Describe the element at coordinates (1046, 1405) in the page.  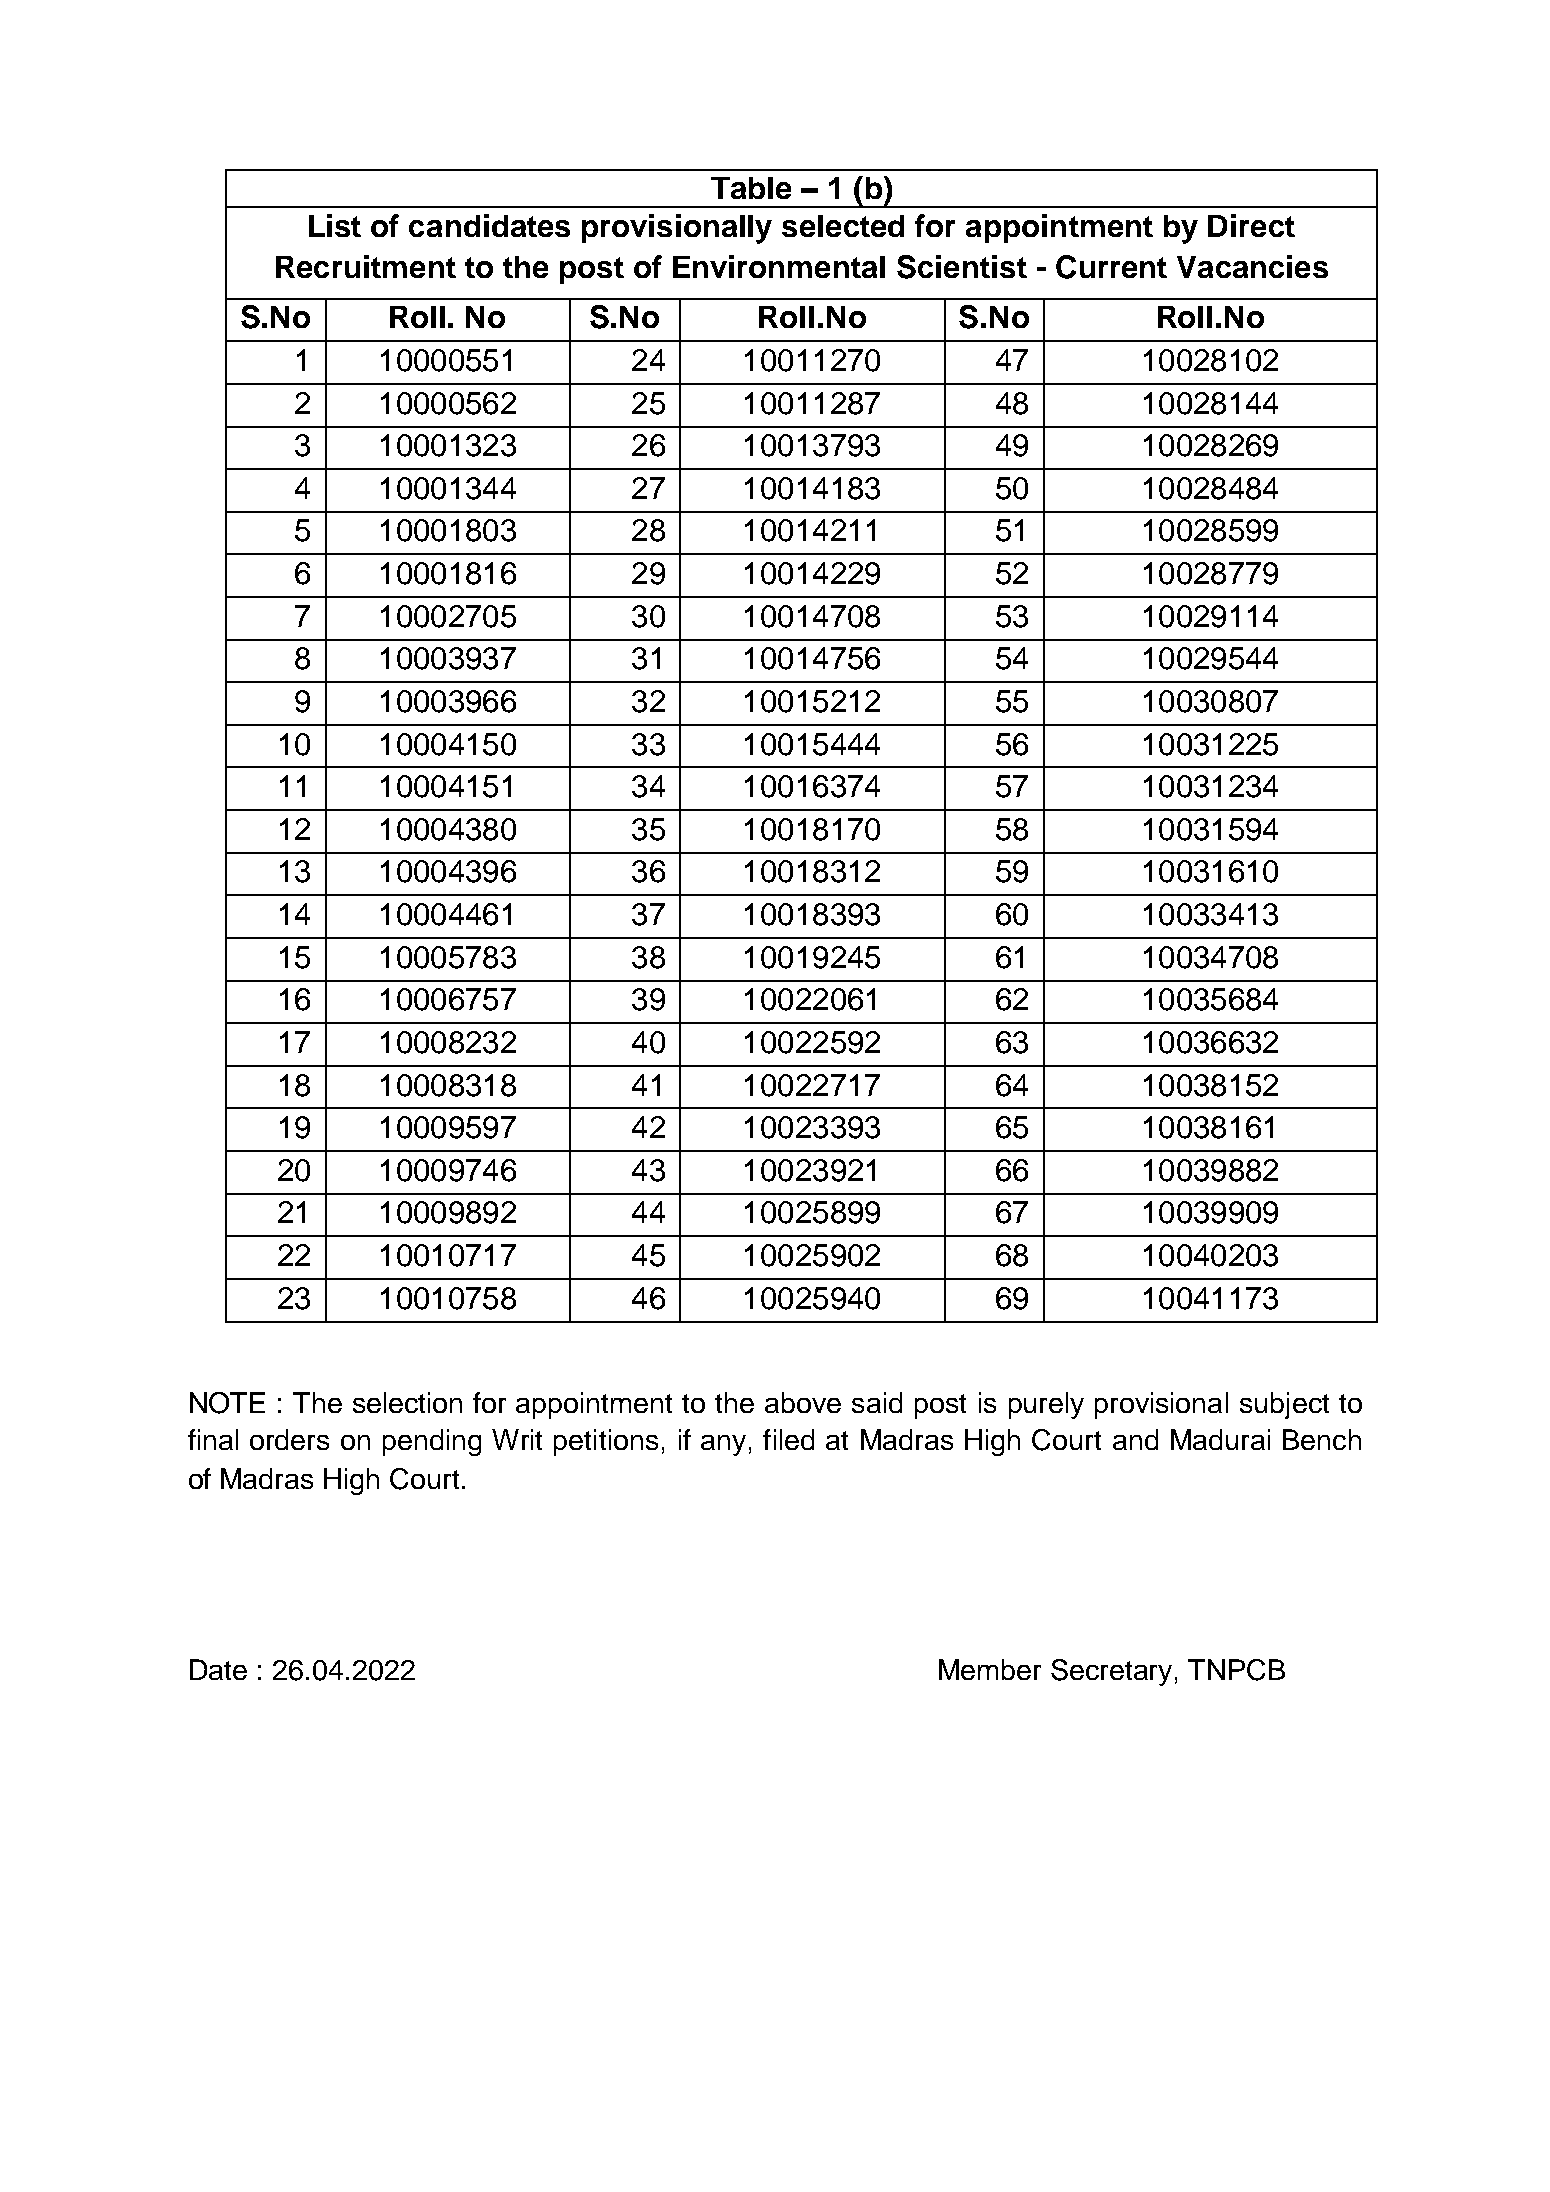
I see `purely` at that location.
